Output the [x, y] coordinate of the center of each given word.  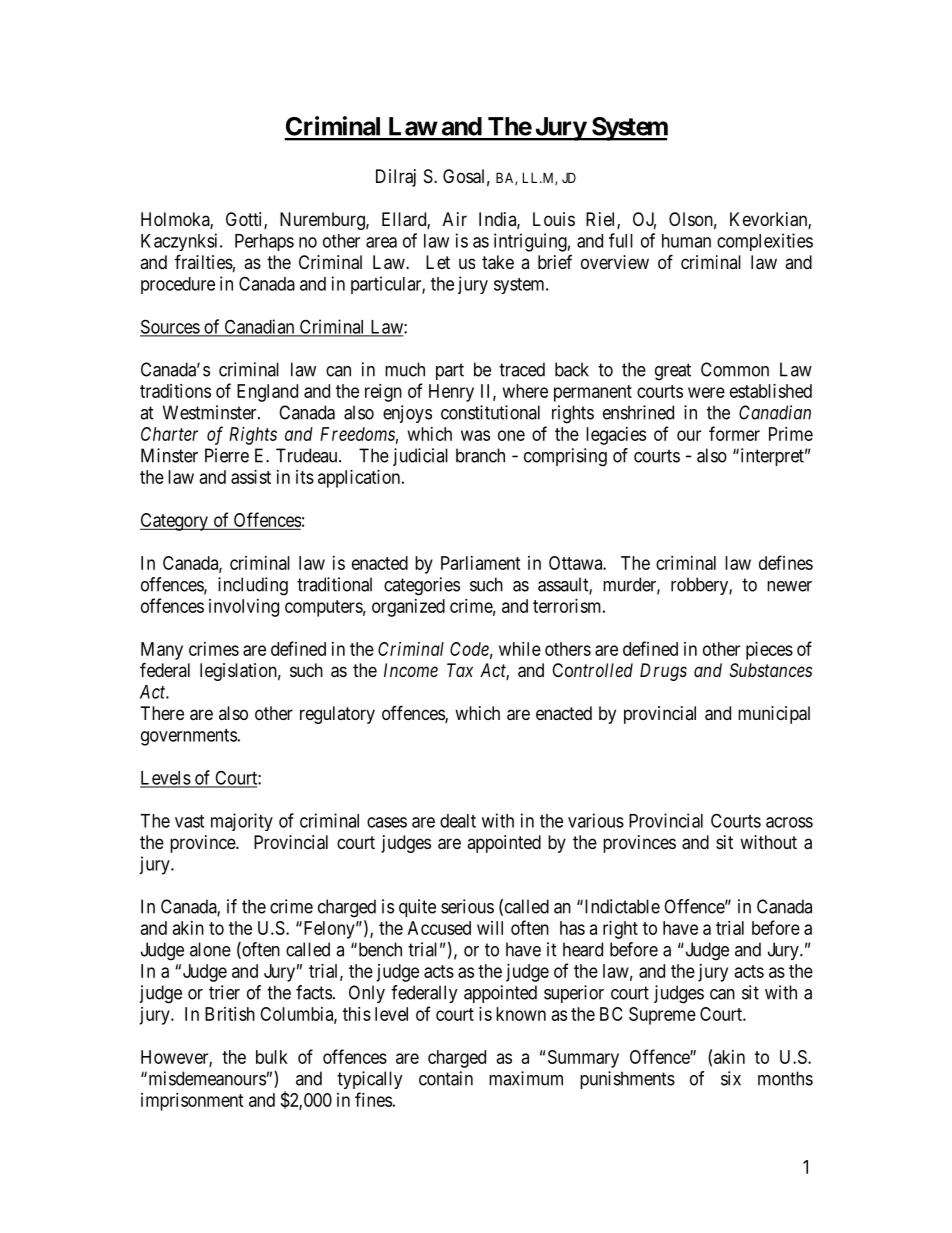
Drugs [663, 672]
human [686, 241]
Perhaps [264, 242]
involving [244, 608]
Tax [460, 670]
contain [446, 1078]
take [498, 262]
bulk [272, 1057]
